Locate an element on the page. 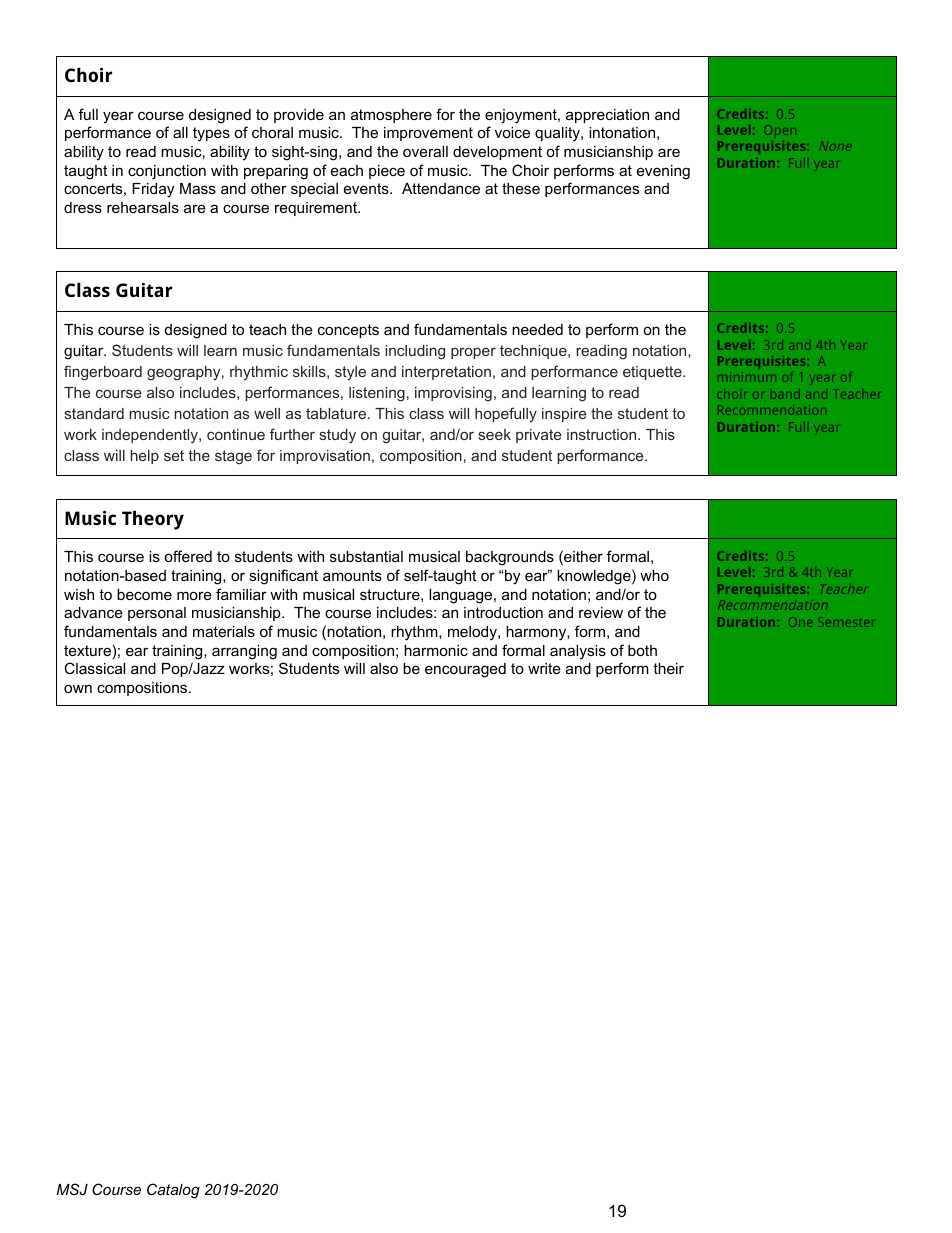 This page has height=1233, width=952. conjunction is located at coordinates (167, 172).
